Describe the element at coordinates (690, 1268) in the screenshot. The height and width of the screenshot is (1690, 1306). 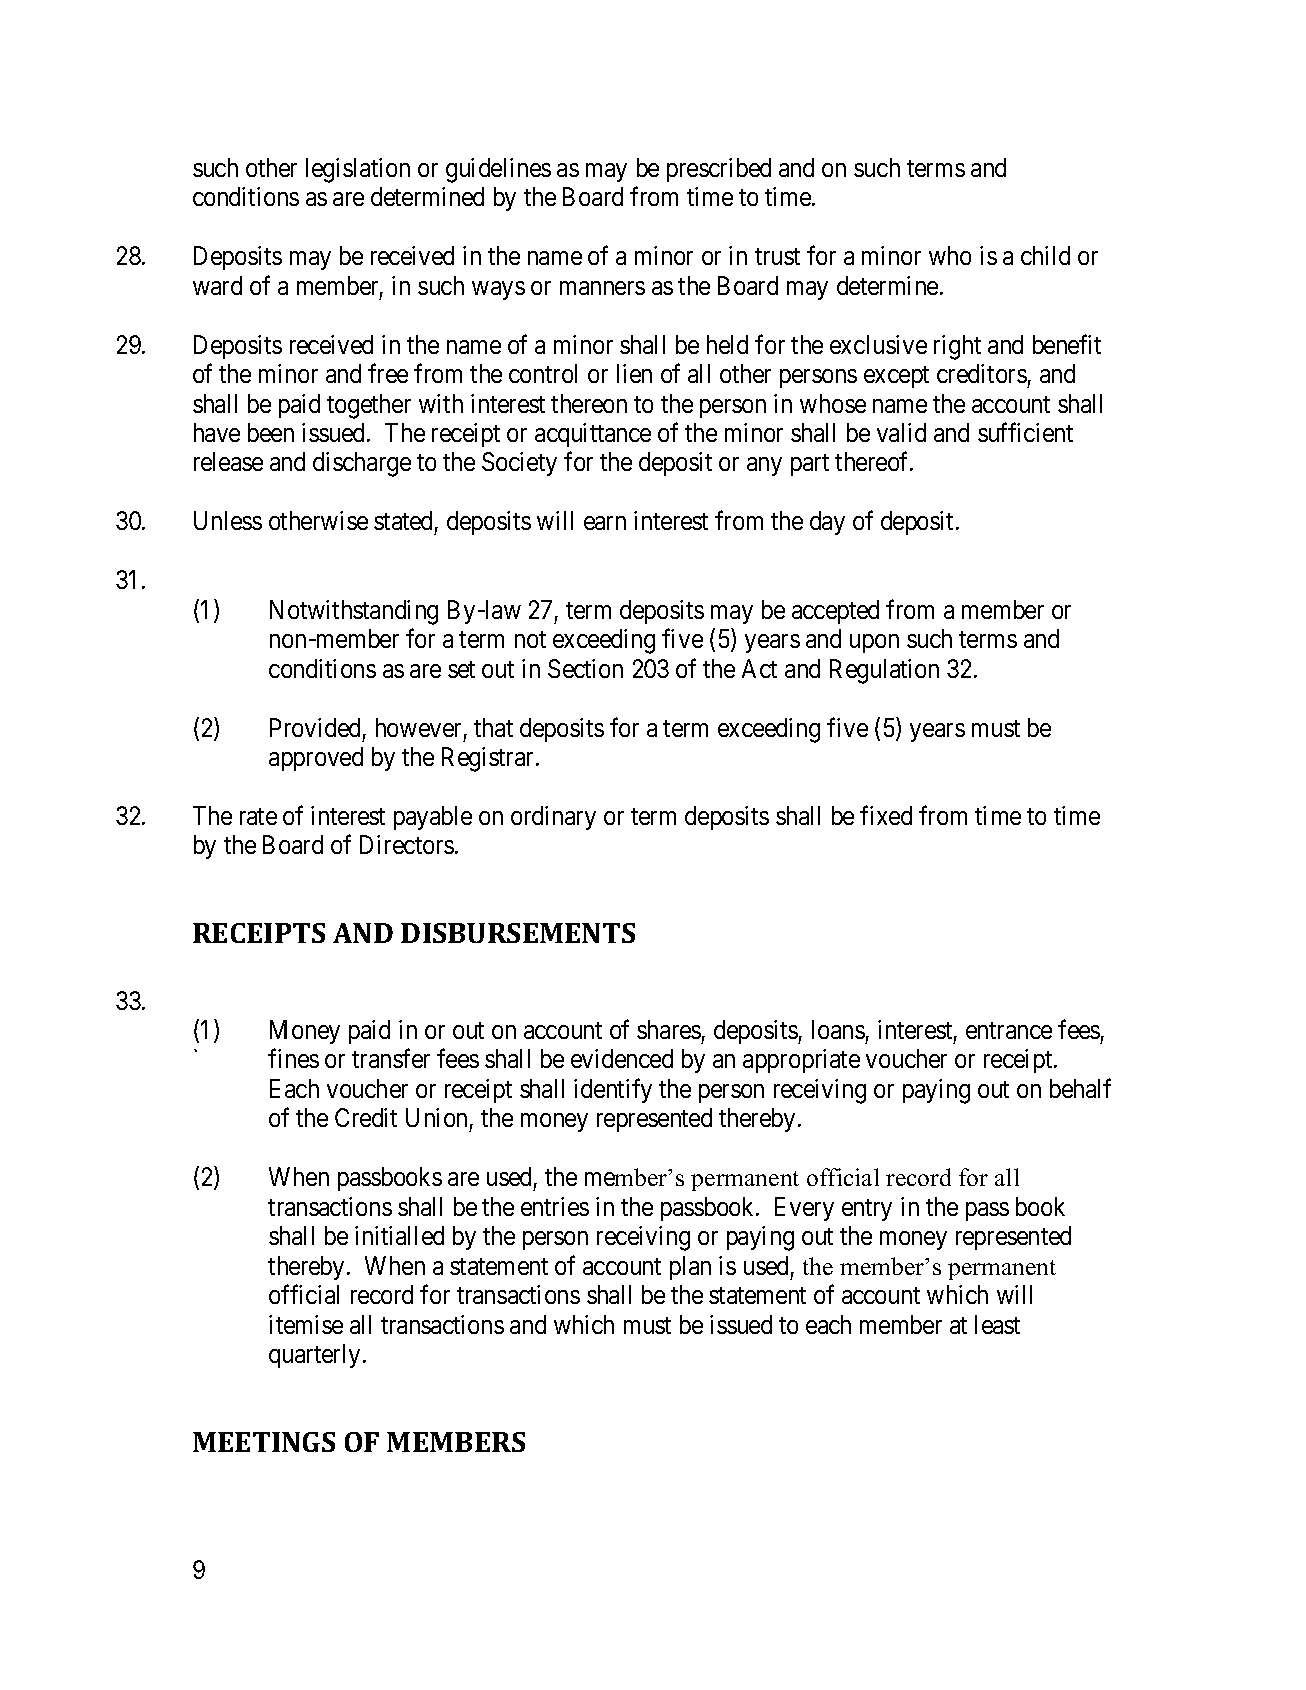
I see `plan` at that location.
